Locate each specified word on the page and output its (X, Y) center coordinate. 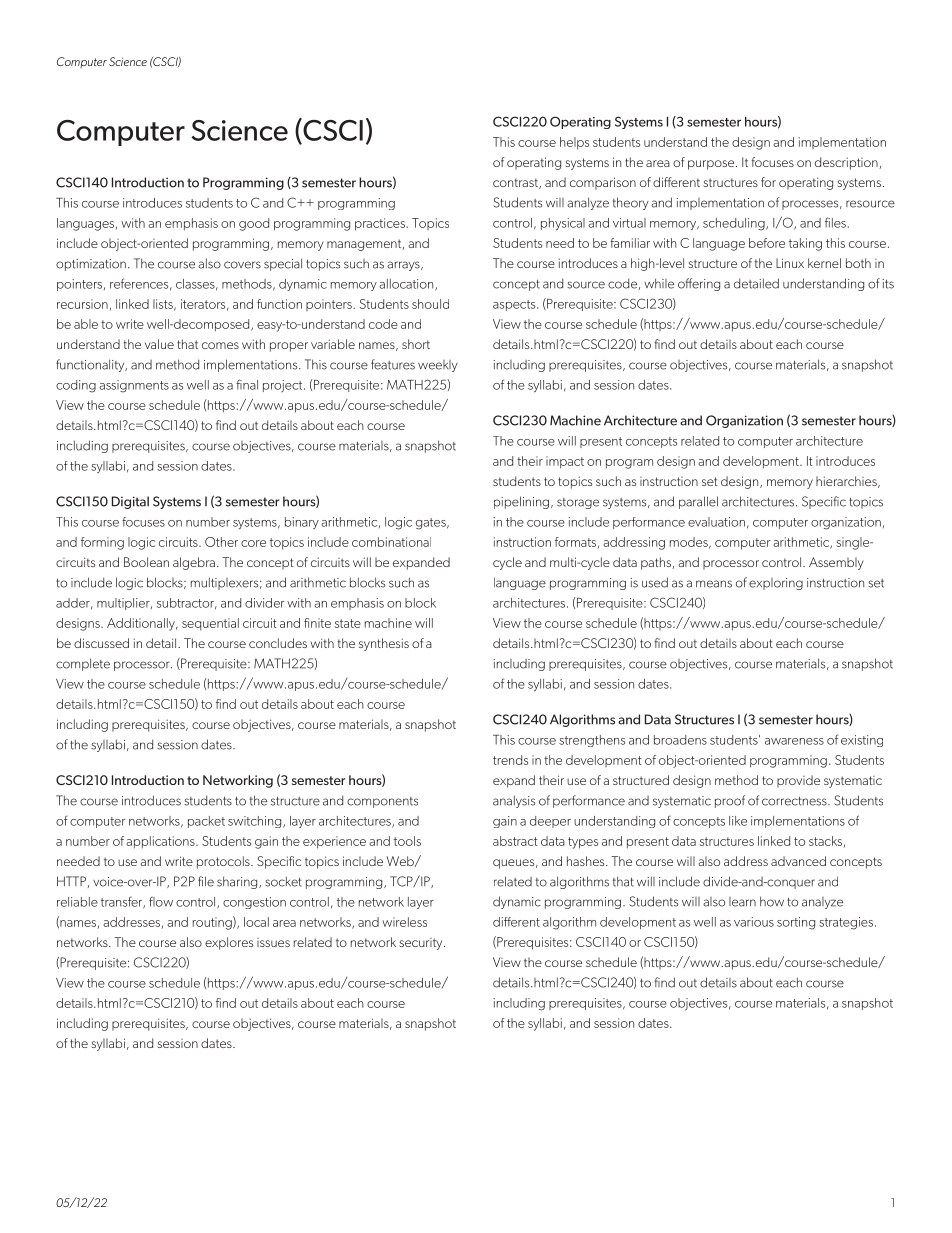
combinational (391, 542)
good (254, 224)
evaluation (716, 522)
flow (161, 901)
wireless (404, 922)
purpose (712, 165)
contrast (516, 183)
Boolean (146, 562)
